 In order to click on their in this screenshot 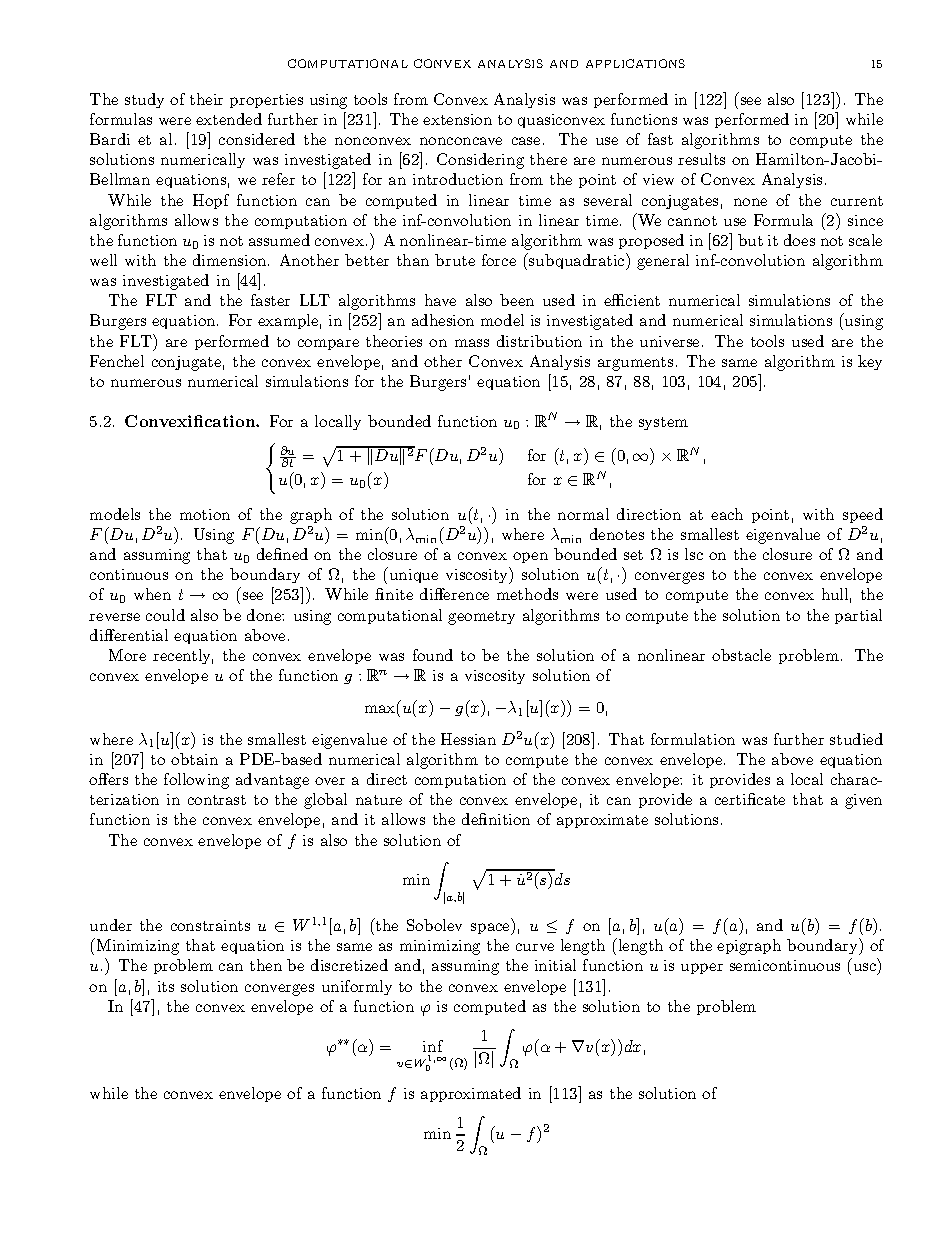, I will do `click(206, 99)`.
